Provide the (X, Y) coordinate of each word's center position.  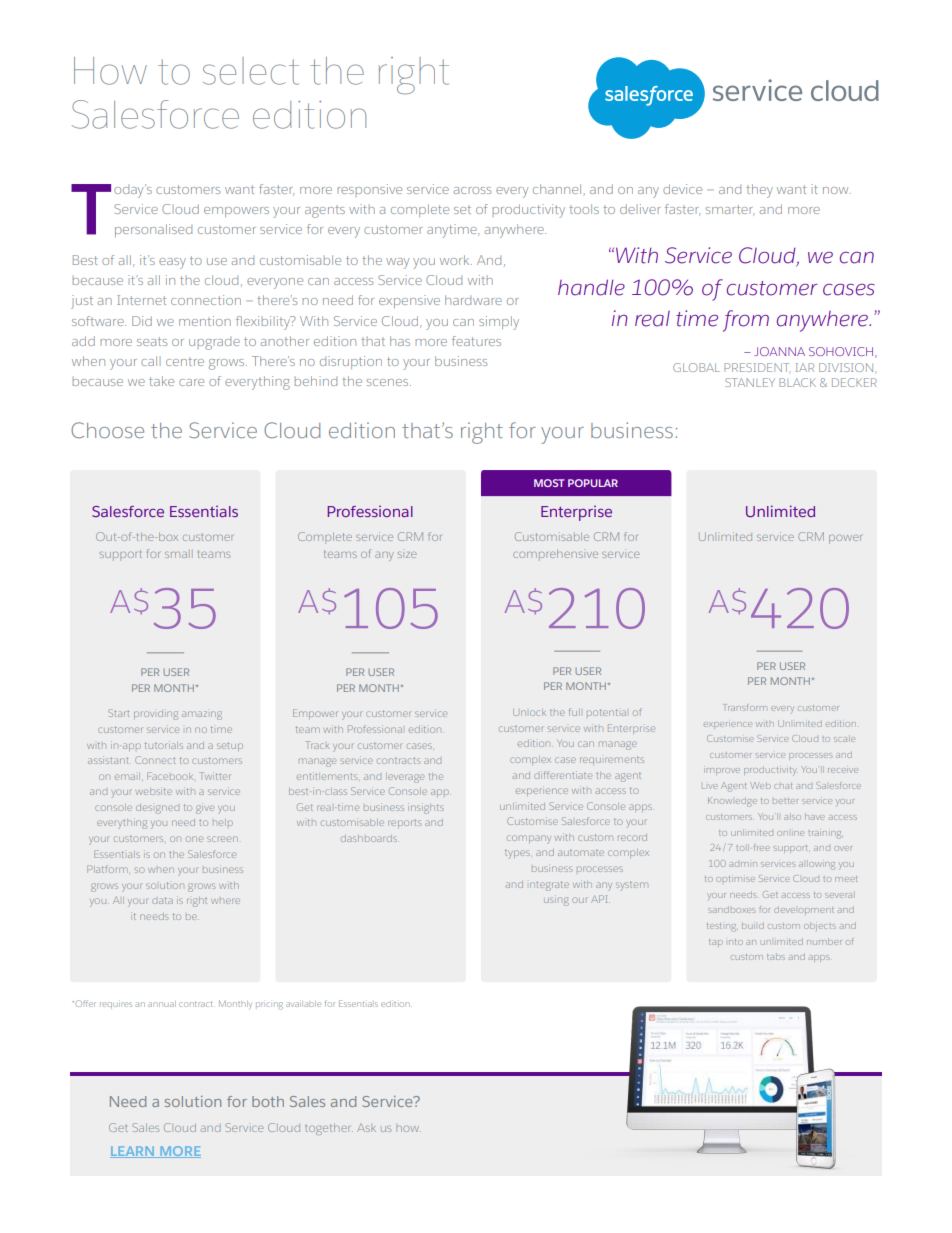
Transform (745, 707)
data (162, 900)
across (472, 190)
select (251, 71)
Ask (366, 1128)
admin (743, 864)
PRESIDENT (756, 367)
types (517, 854)
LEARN (133, 1152)
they (759, 191)
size (407, 553)
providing (156, 714)
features (476, 341)
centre (185, 361)
